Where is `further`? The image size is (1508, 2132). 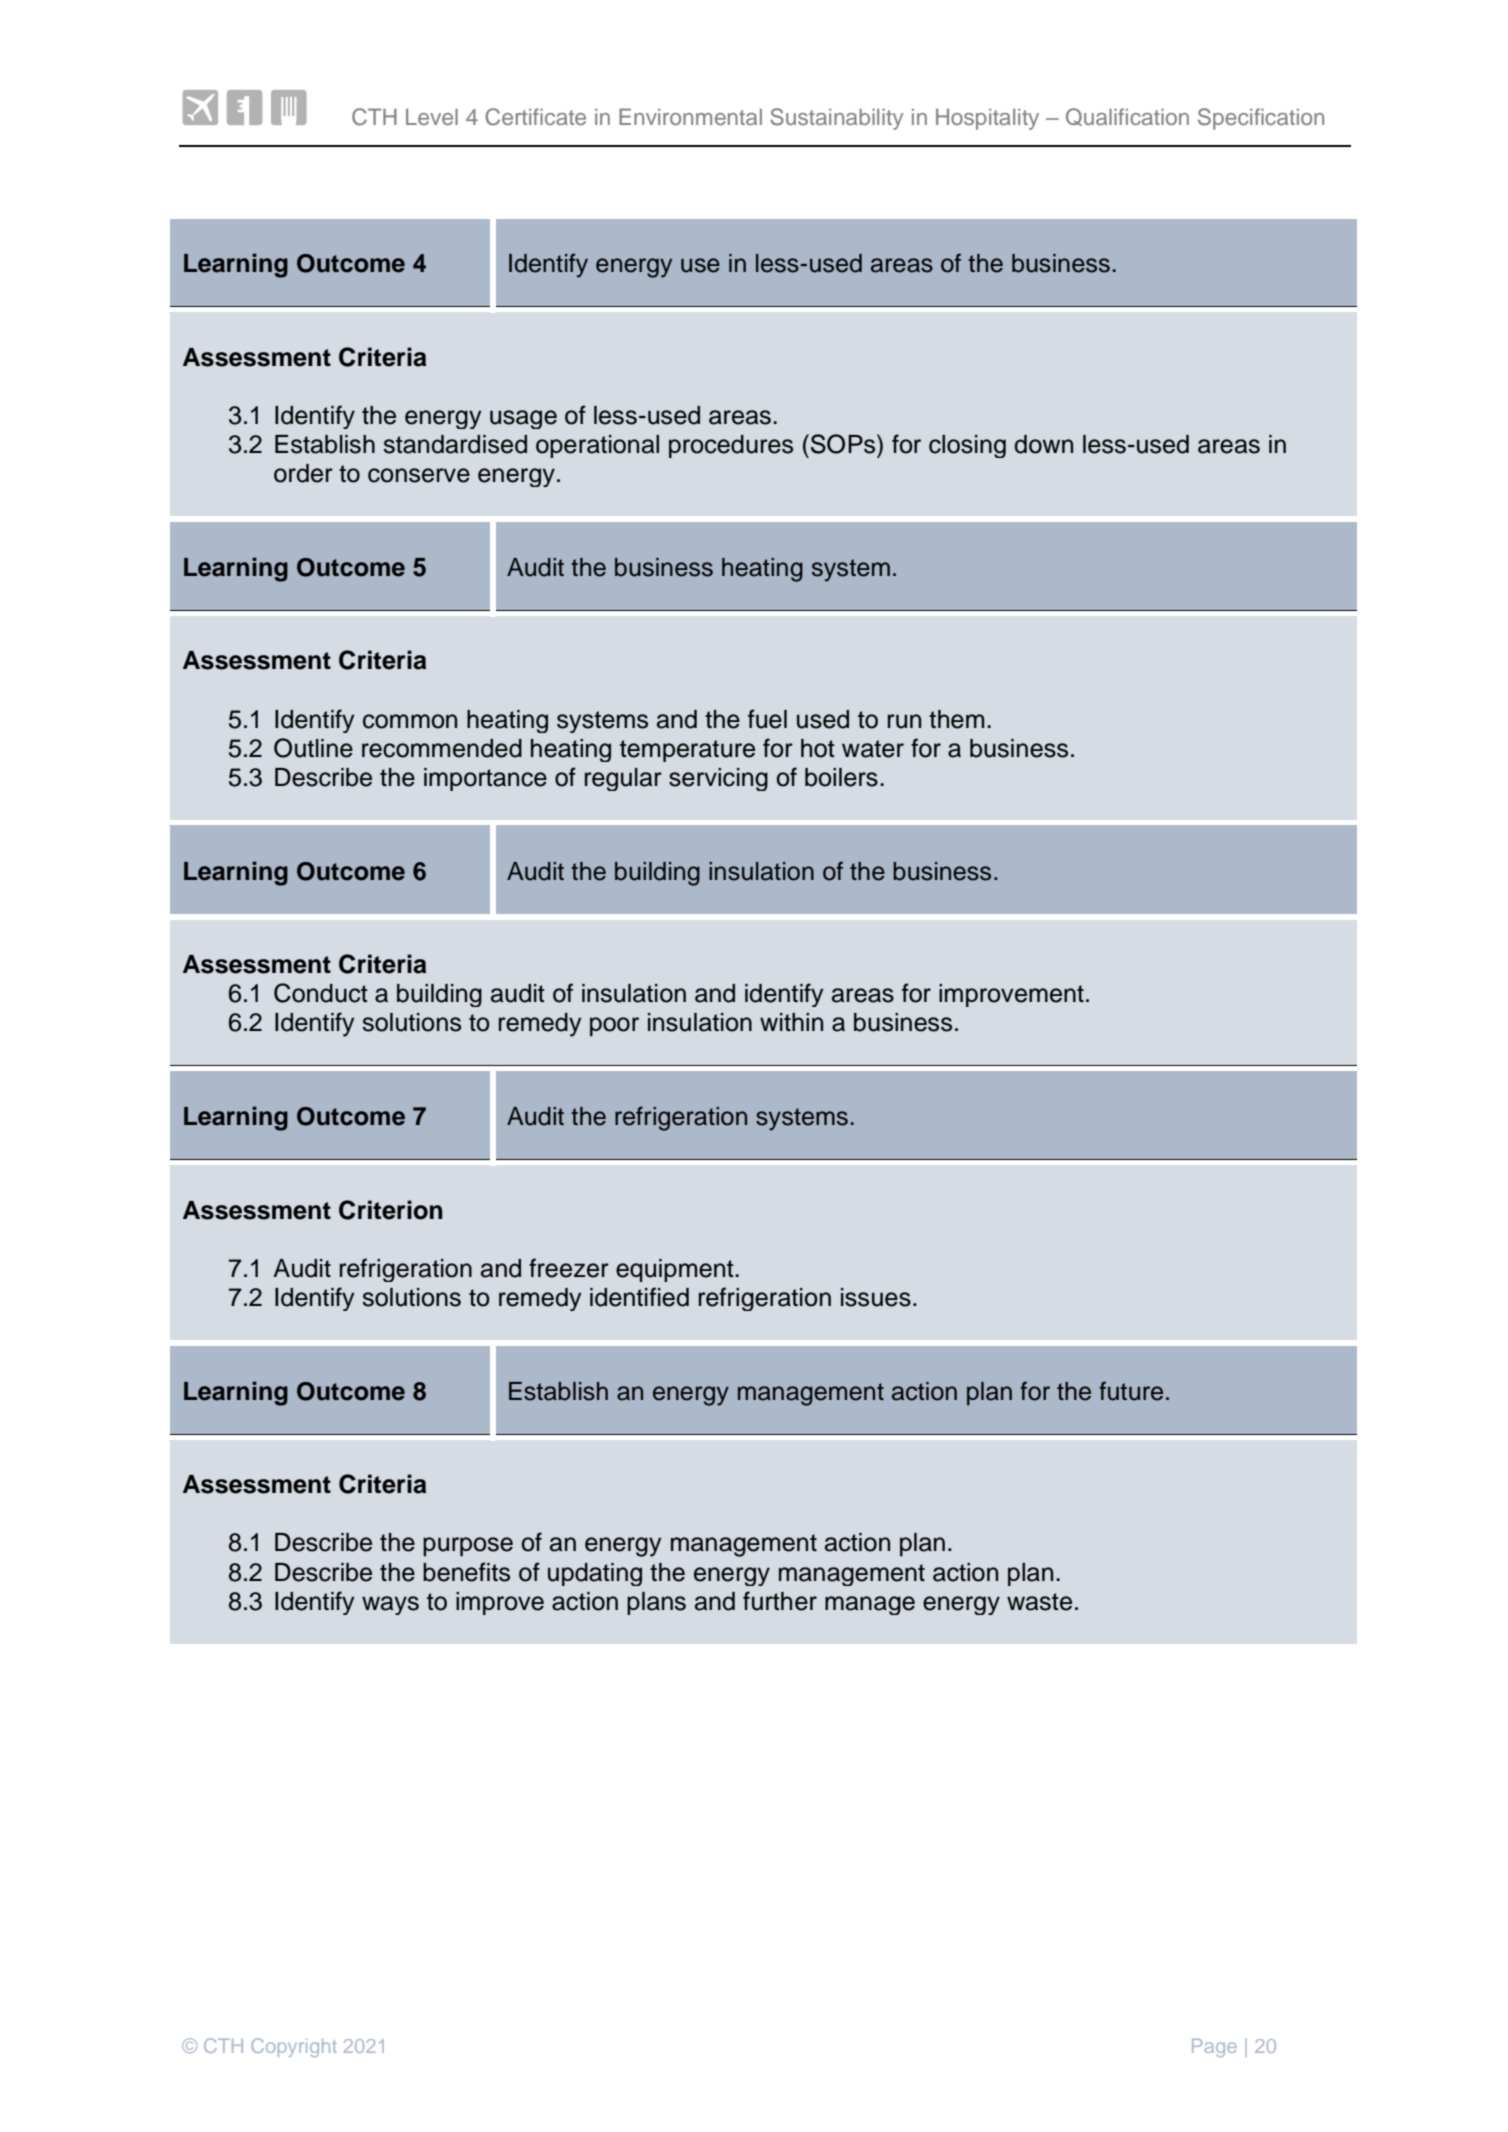 further is located at coordinates (780, 1601).
